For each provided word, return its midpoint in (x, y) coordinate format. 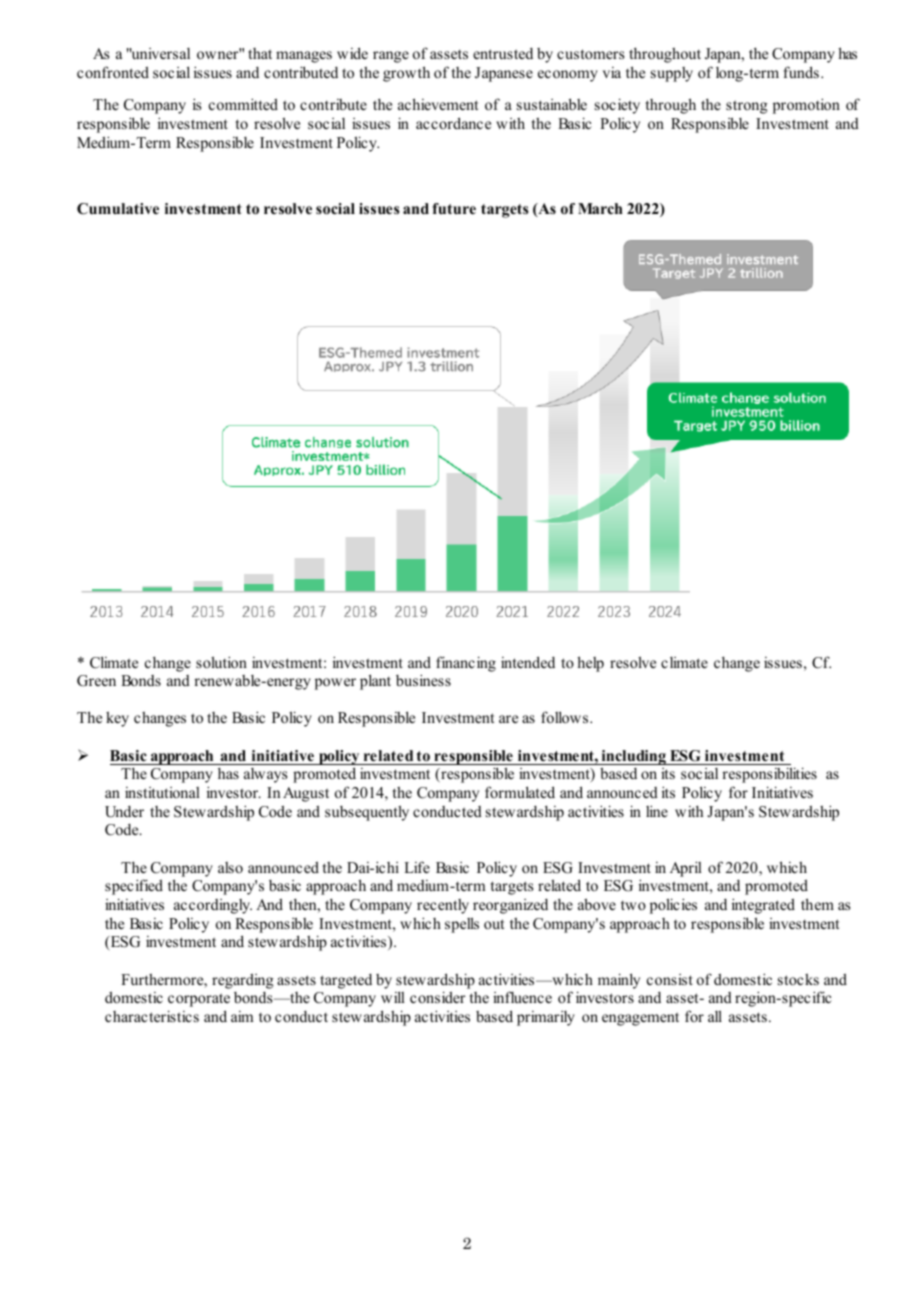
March (600, 208)
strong (747, 107)
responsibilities (769, 775)
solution (221, 662)
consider (437, 997)
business (423, 680)
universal (159, 53)
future (454, 208)
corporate (199, 1000)
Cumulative (118, 209)
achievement (438, 104)
